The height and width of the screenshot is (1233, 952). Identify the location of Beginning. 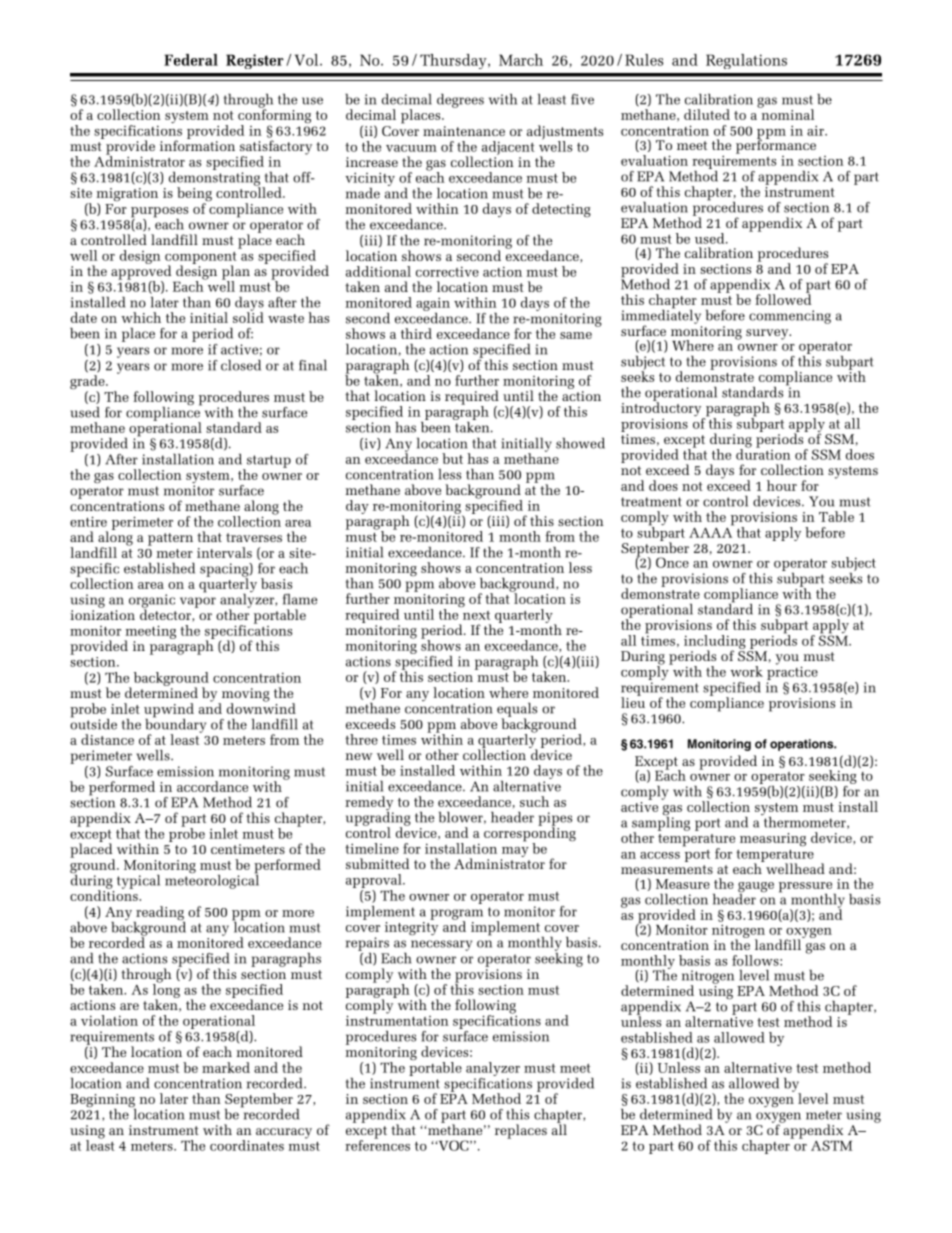
(103, 1102).
